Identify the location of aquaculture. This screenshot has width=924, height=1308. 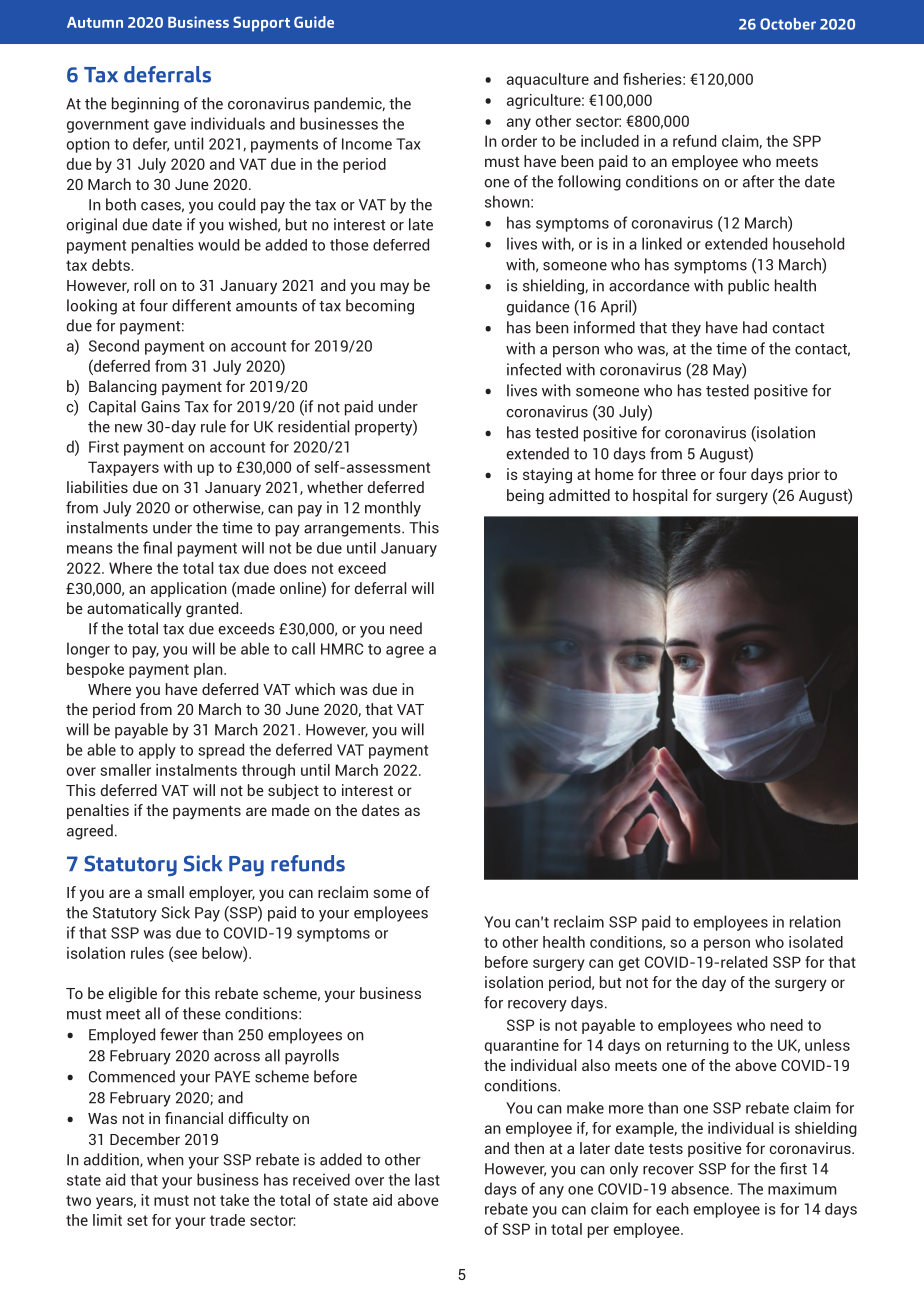
(548, 80).
